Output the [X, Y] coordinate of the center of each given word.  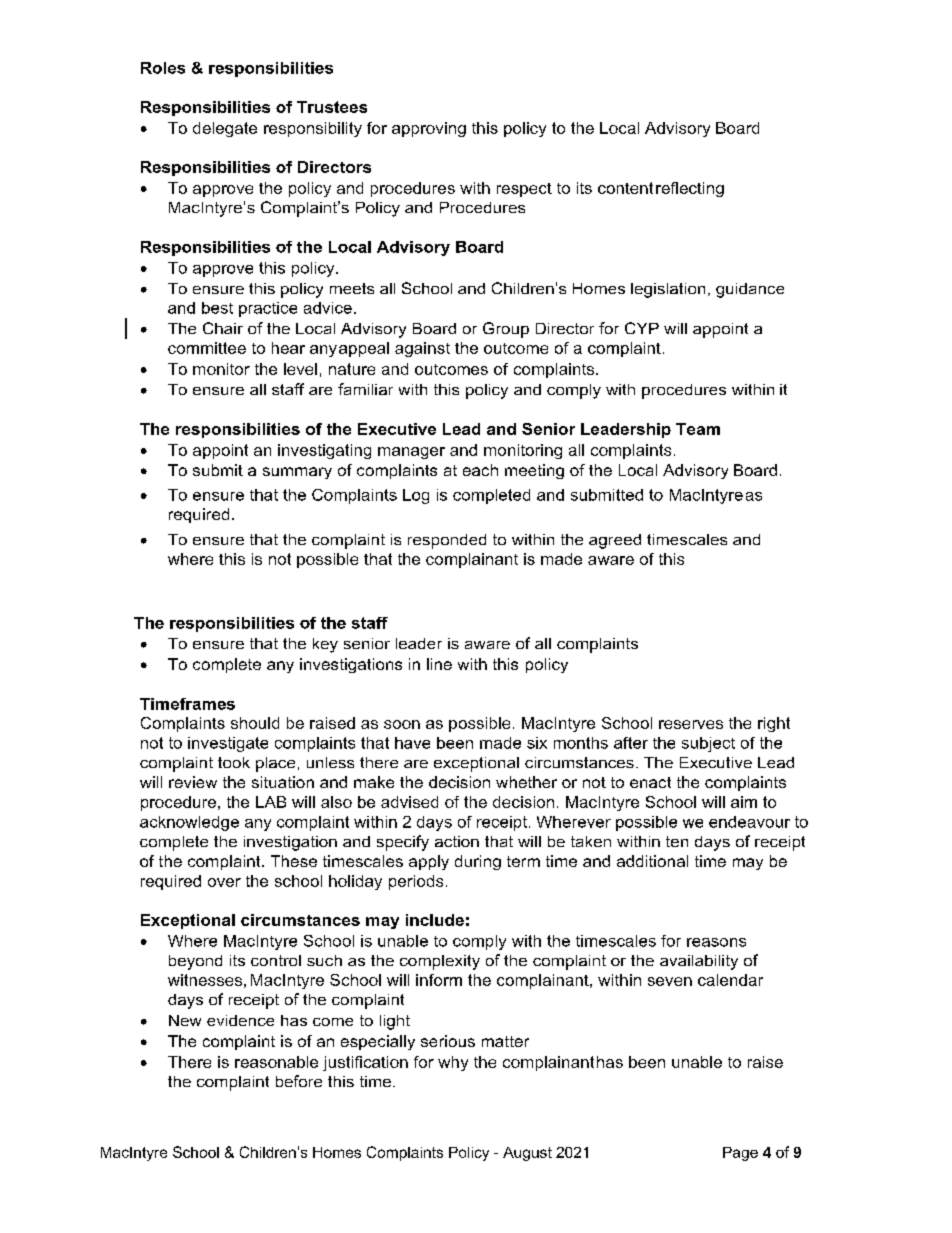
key [325, 645]
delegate [225, 129]
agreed [615, 541]
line [439, 664]
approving [429, 129]
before [299, 1081]
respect [524, 190]
